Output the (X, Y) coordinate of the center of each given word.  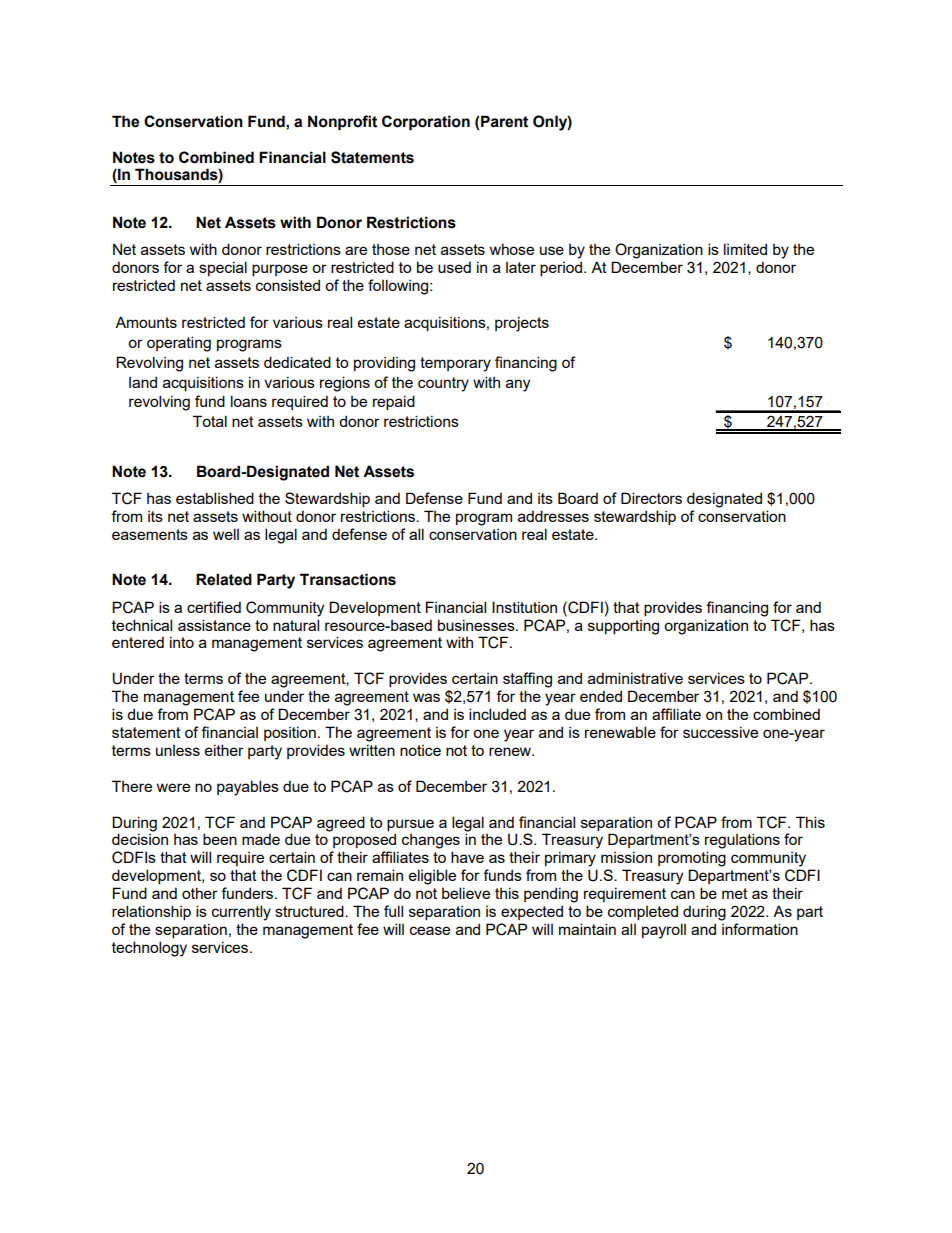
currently (241, 913)
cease (430, 930)
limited (745, 249)
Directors (651, 498)
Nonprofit (342, 123)
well (226, 534)
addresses (553, 516)
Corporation (426, 123)
